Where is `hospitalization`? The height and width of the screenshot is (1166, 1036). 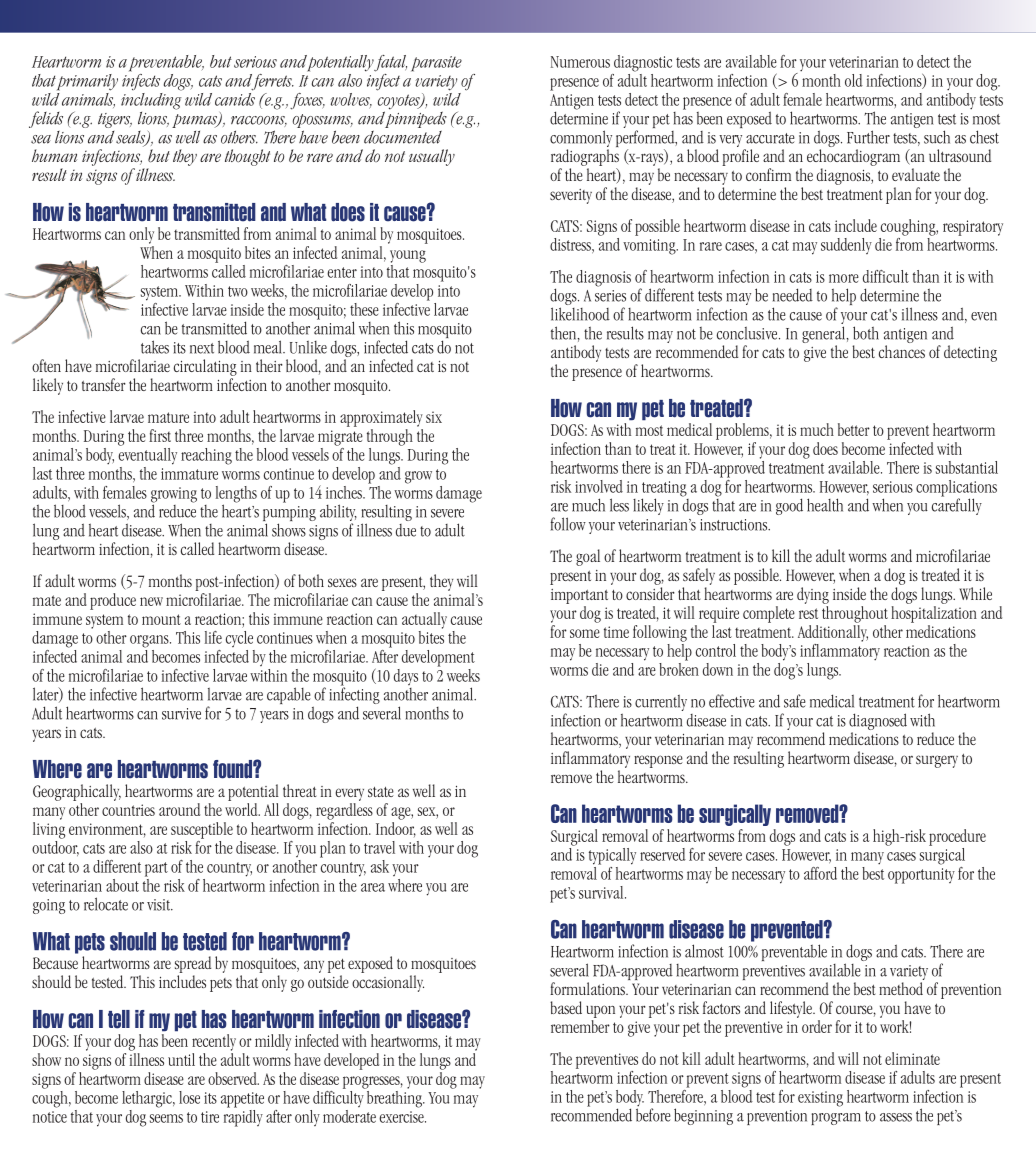 hospitalization is located at coordinates (934, 614).
